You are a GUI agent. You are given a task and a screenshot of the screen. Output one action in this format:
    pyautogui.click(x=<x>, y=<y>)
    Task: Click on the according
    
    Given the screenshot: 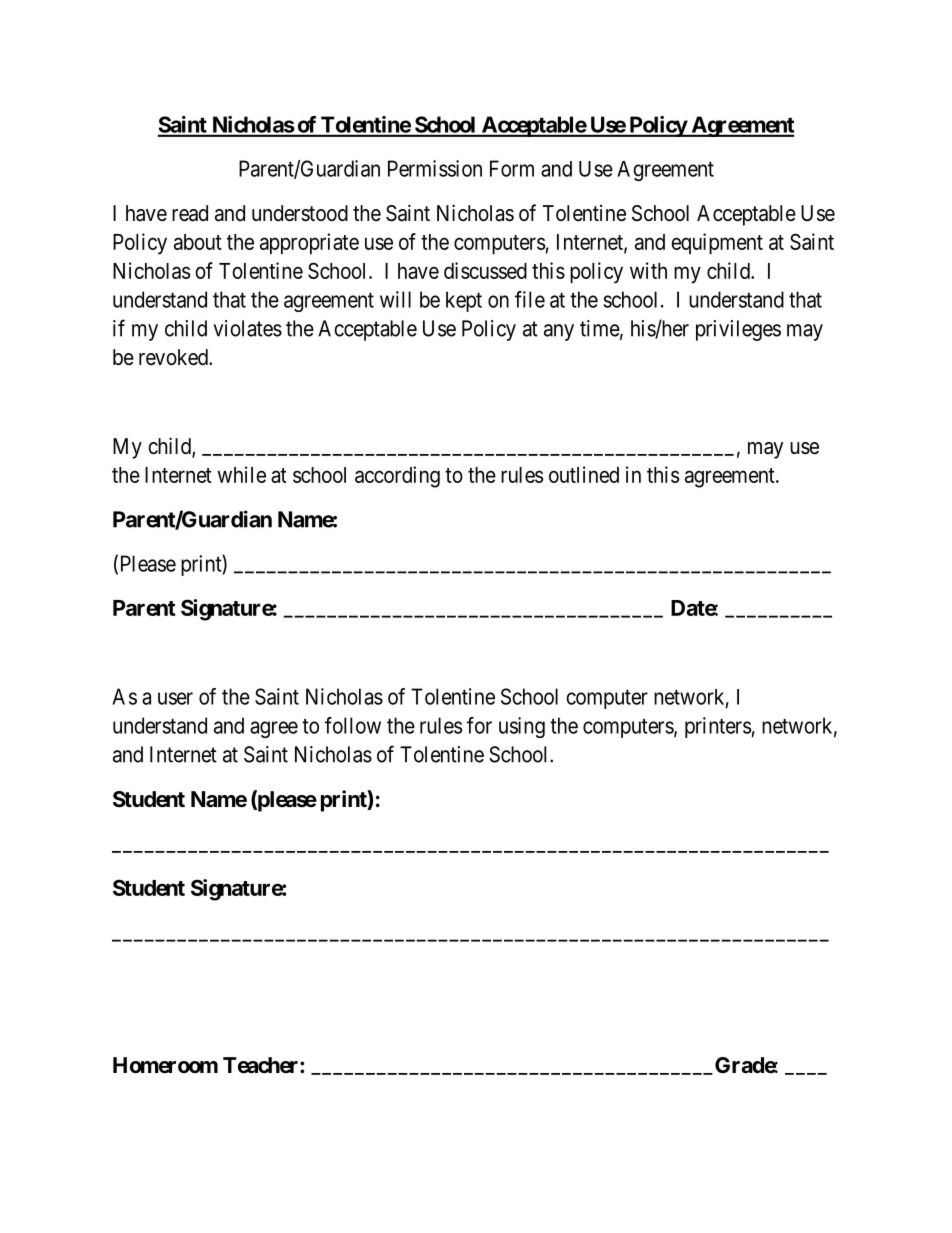 What is the action you would take?
    pyautogui.click(x=397, y=477)
